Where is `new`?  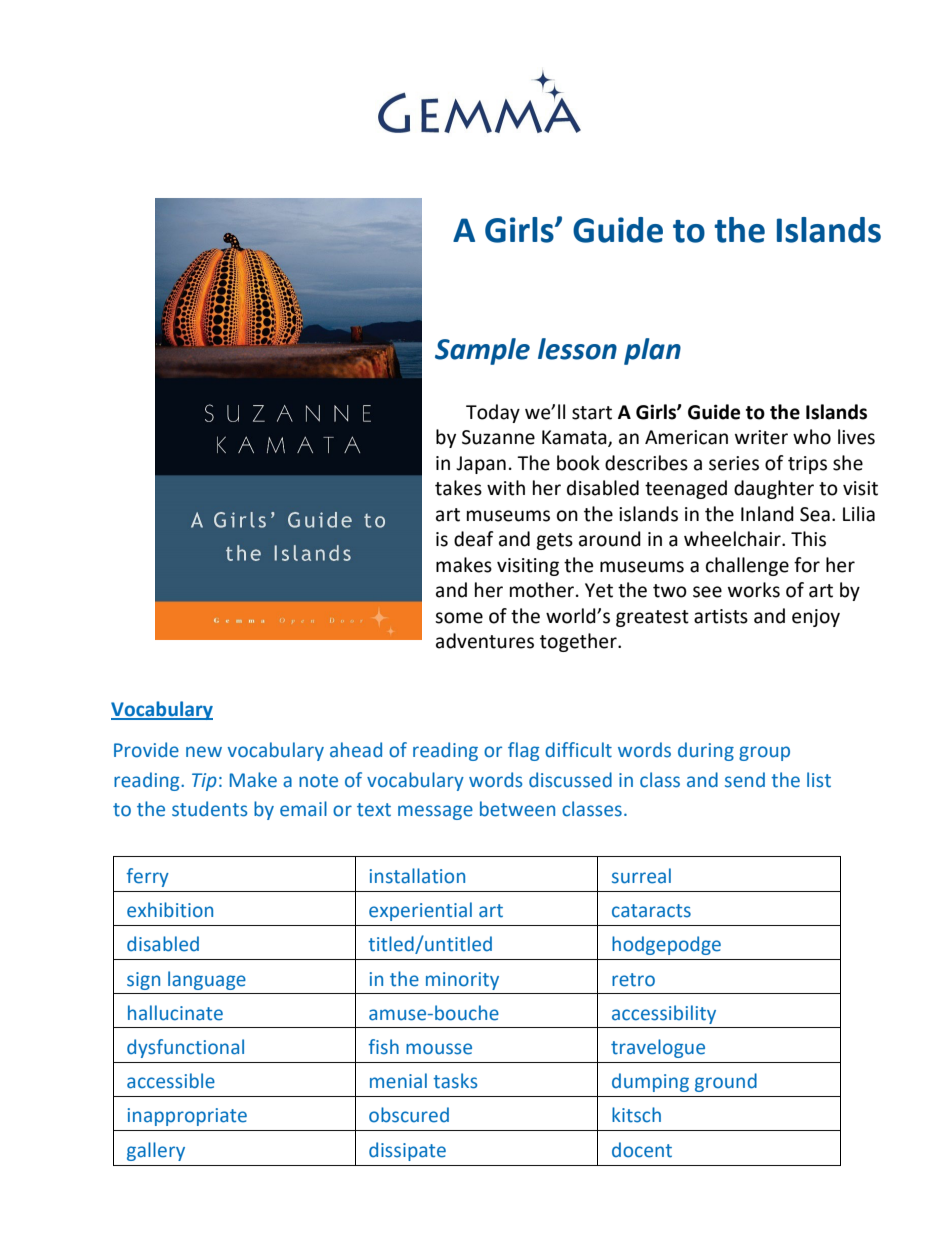 new is located at coordinates (204, 752).
